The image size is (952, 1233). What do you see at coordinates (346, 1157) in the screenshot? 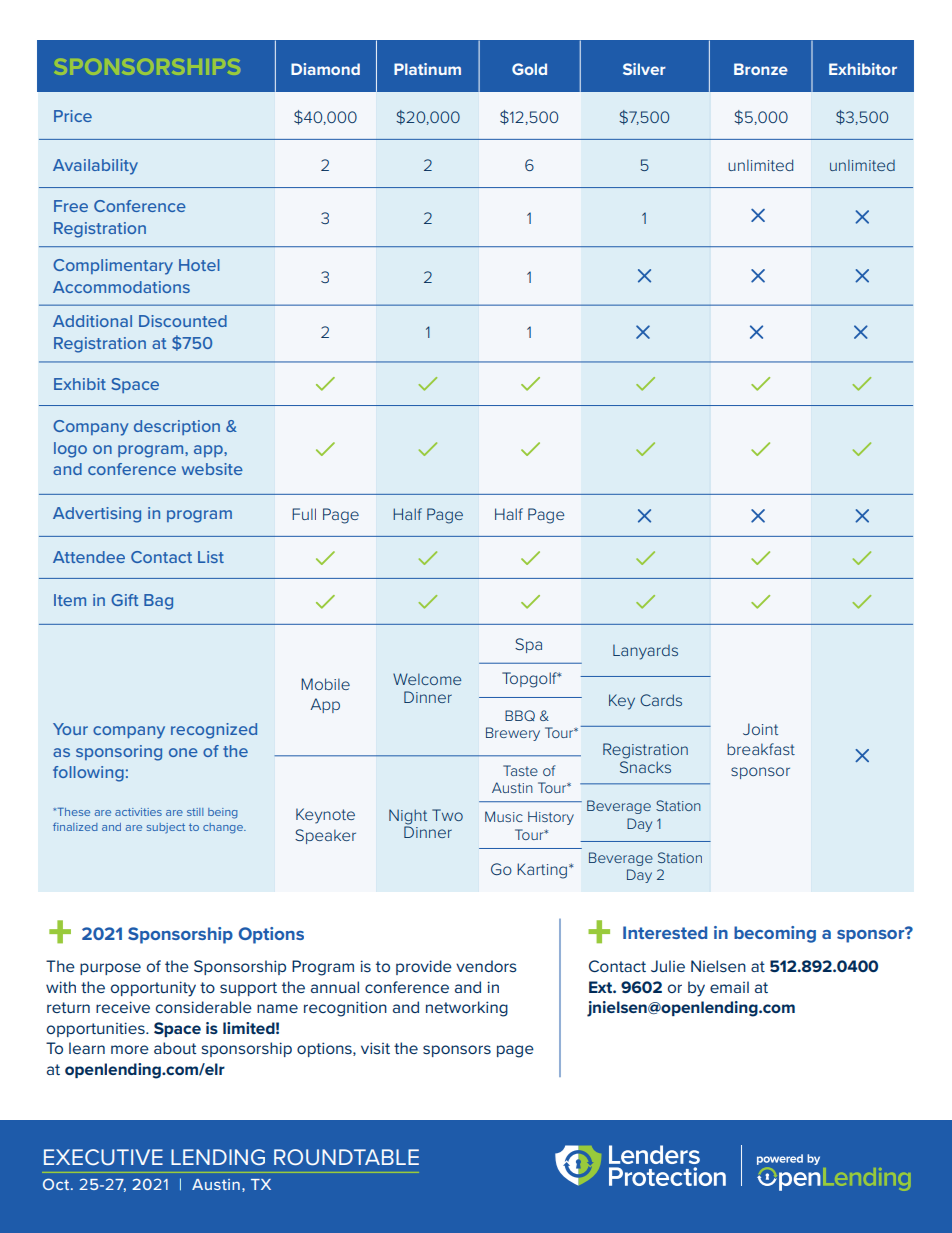
I see `ROUNDTABLE` at bounding box center [346, 1157].
